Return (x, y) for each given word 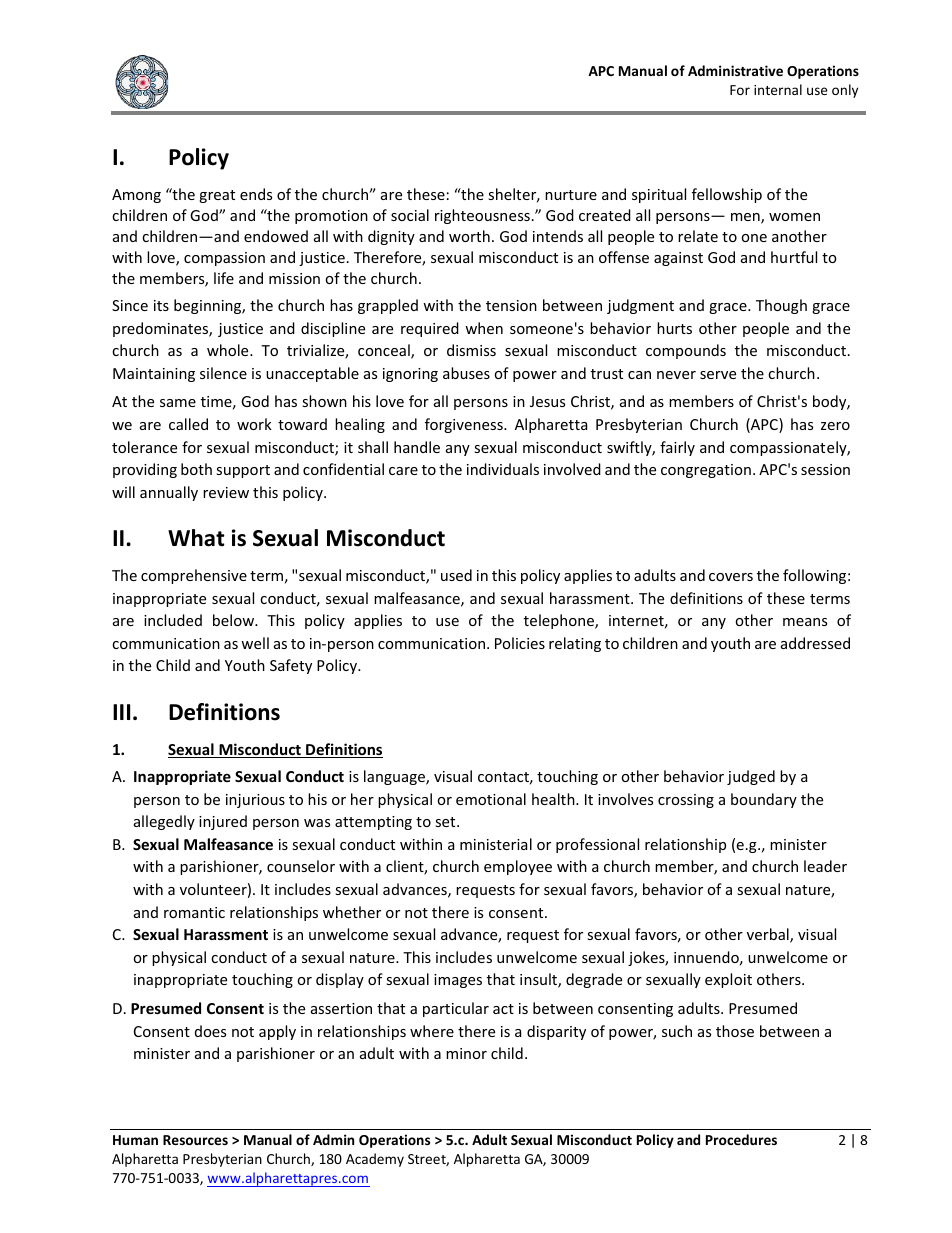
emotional (491, 799)
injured (223, 822)
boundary (764, 800)
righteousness (482, 216)
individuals (503, 469)
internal (778, 89)
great (217, 196)
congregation (706, 471)
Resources (195, 1140)
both (196, 469)
